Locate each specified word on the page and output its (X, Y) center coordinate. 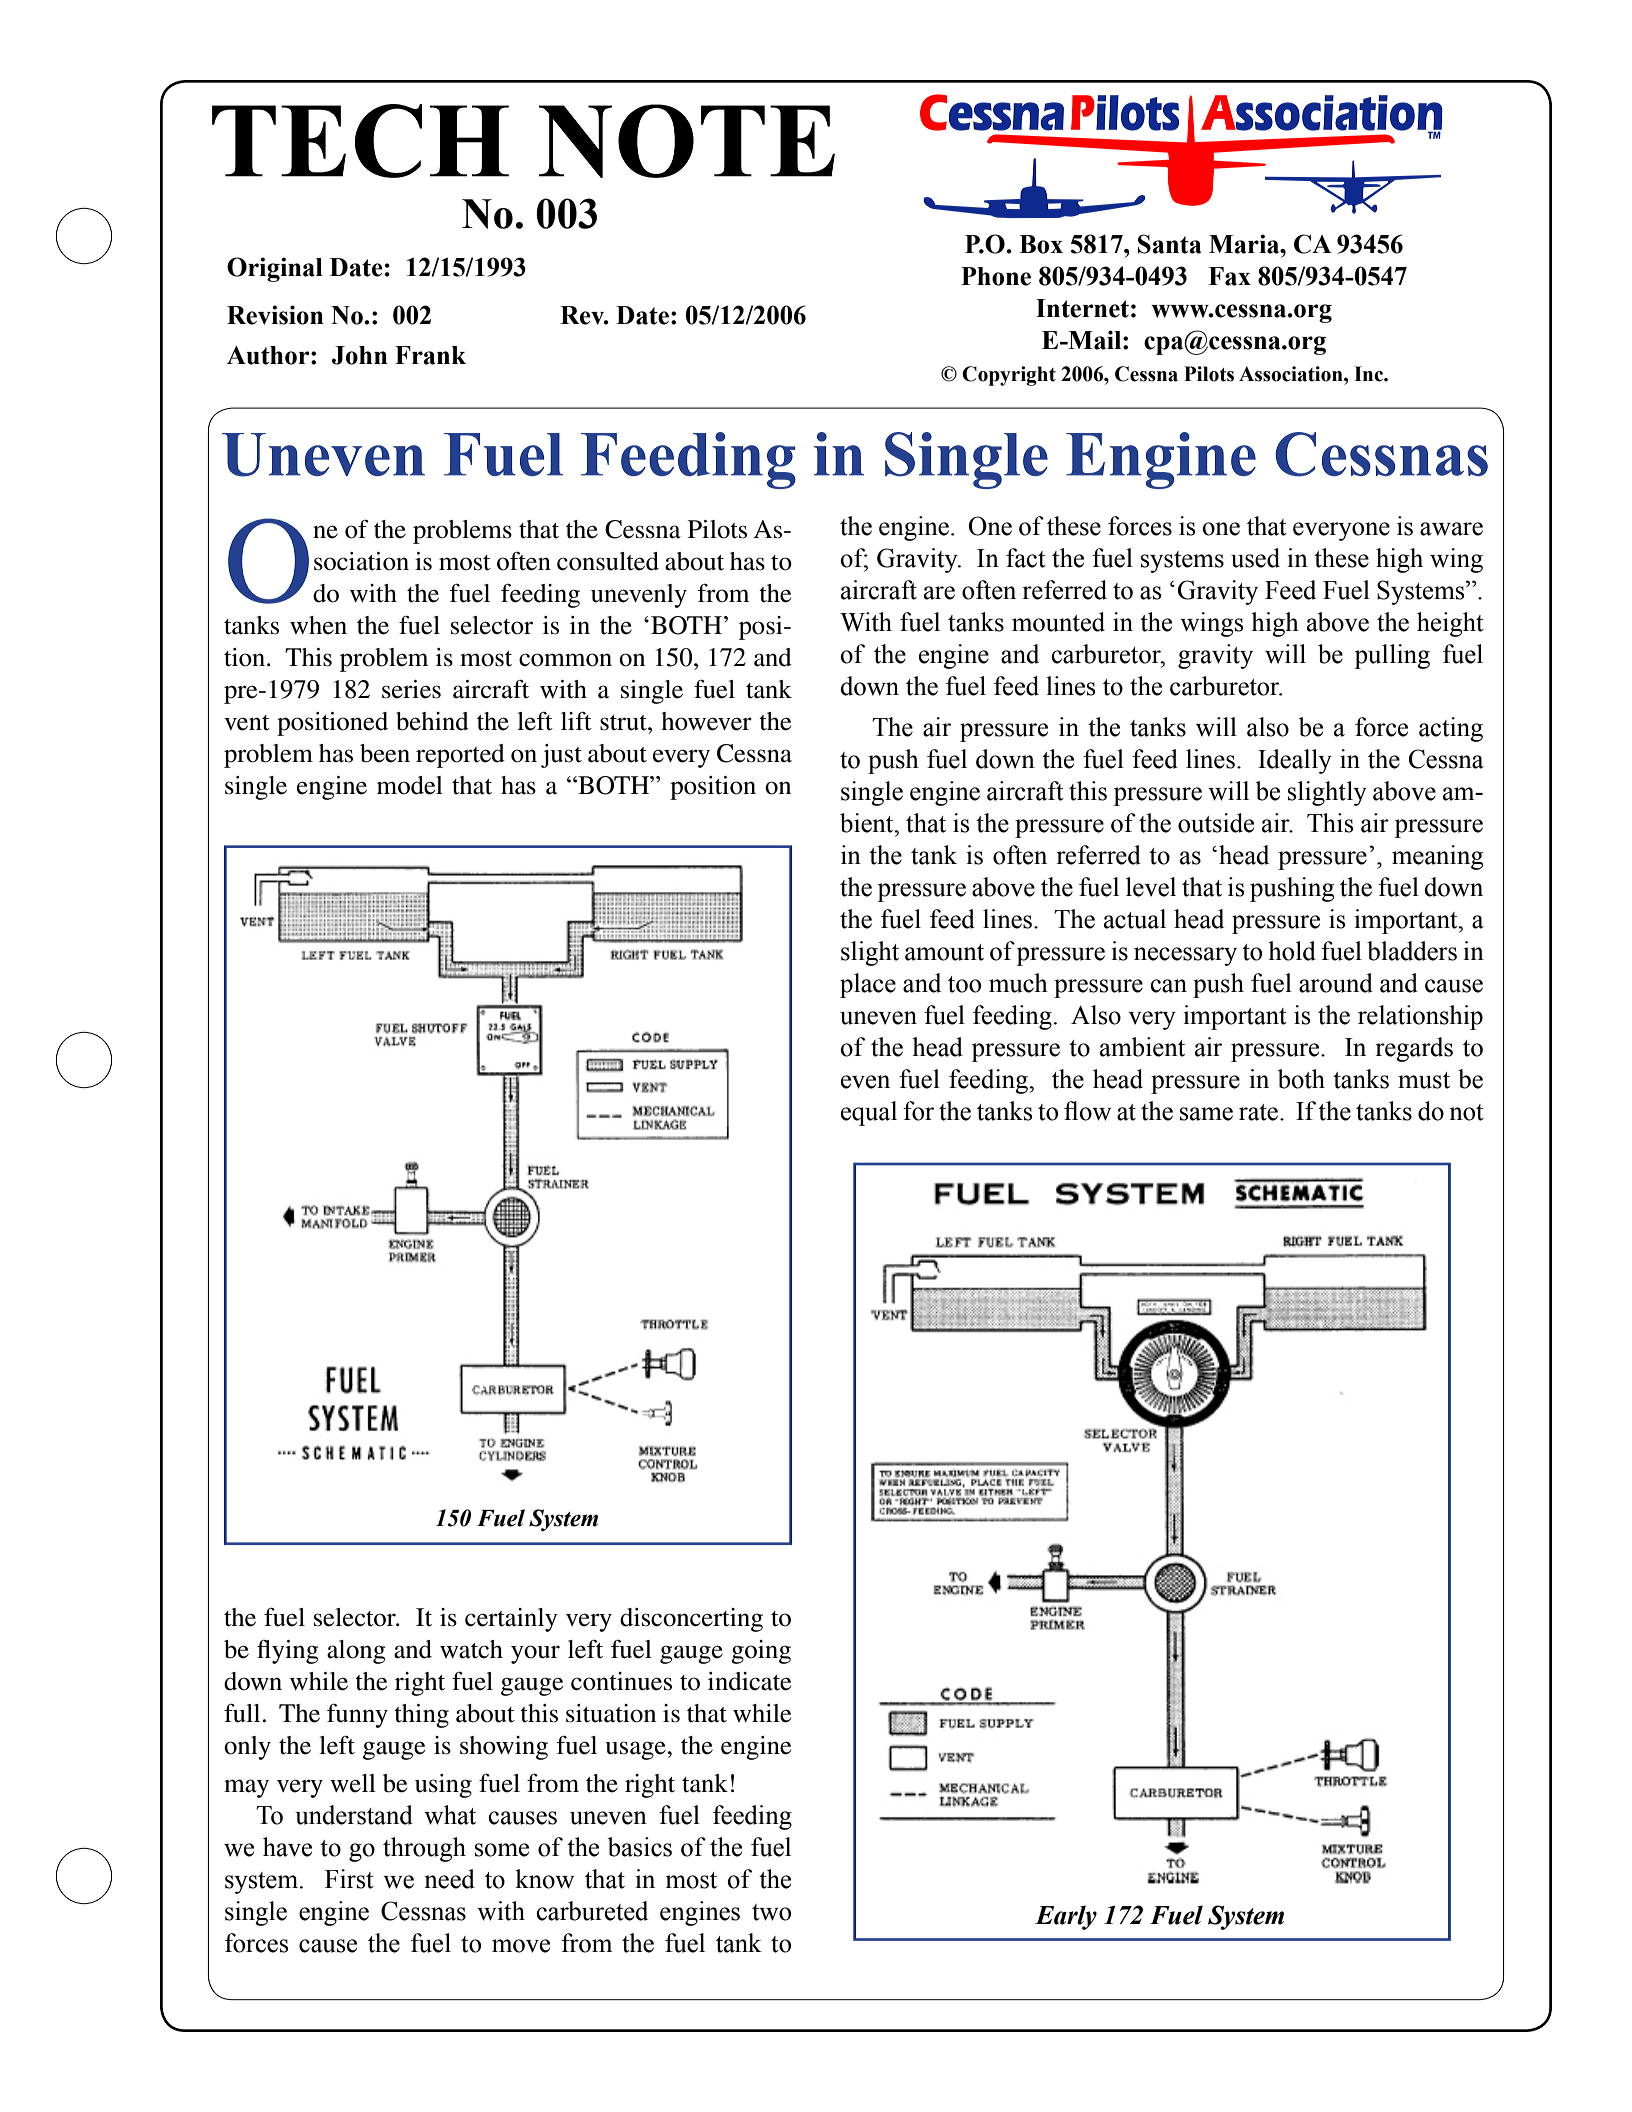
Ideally (1295, 761)
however (706, 721)
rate (1258, 1112)
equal (869, 1113)
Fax (1229, 276)
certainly (511, 1620)
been (385, 753)
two (771, 1912)
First (349, 1879)
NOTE (687, 141)
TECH (360, 141)
